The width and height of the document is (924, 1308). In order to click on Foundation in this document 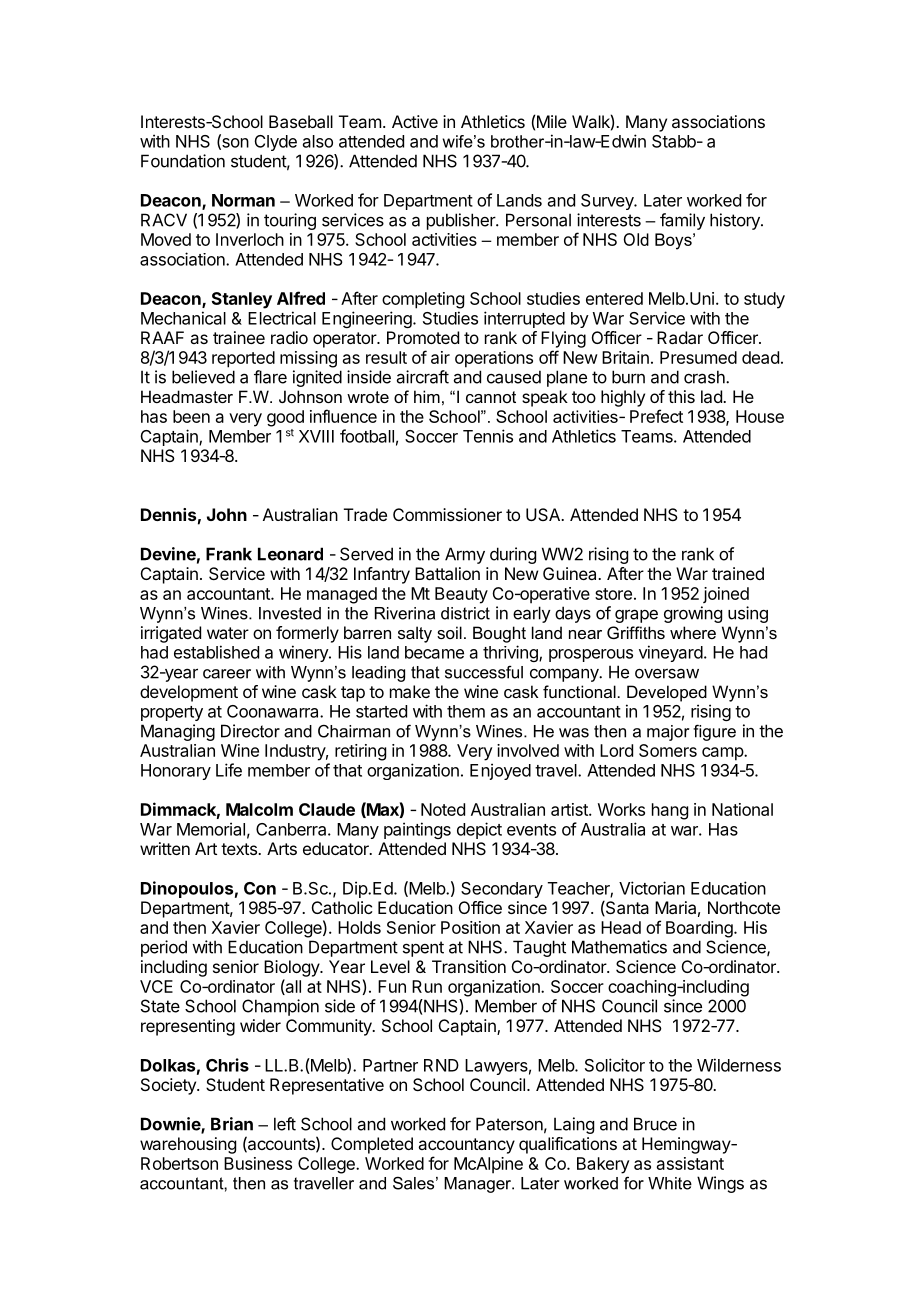, I will do `click(183, 161)`.
